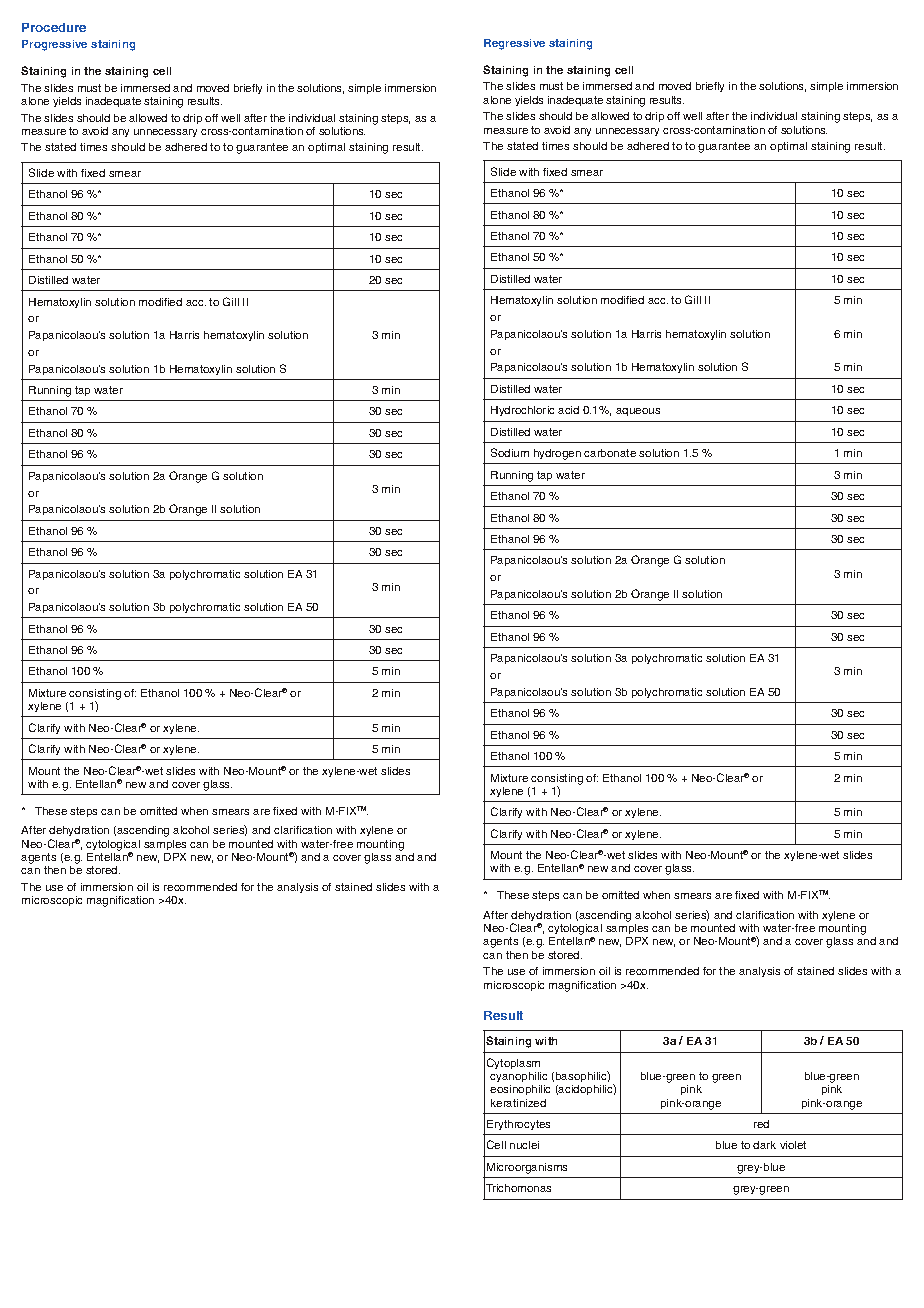  Describe the element at coordinates (638, 412) in the document. I see `aqueous` at that location.
